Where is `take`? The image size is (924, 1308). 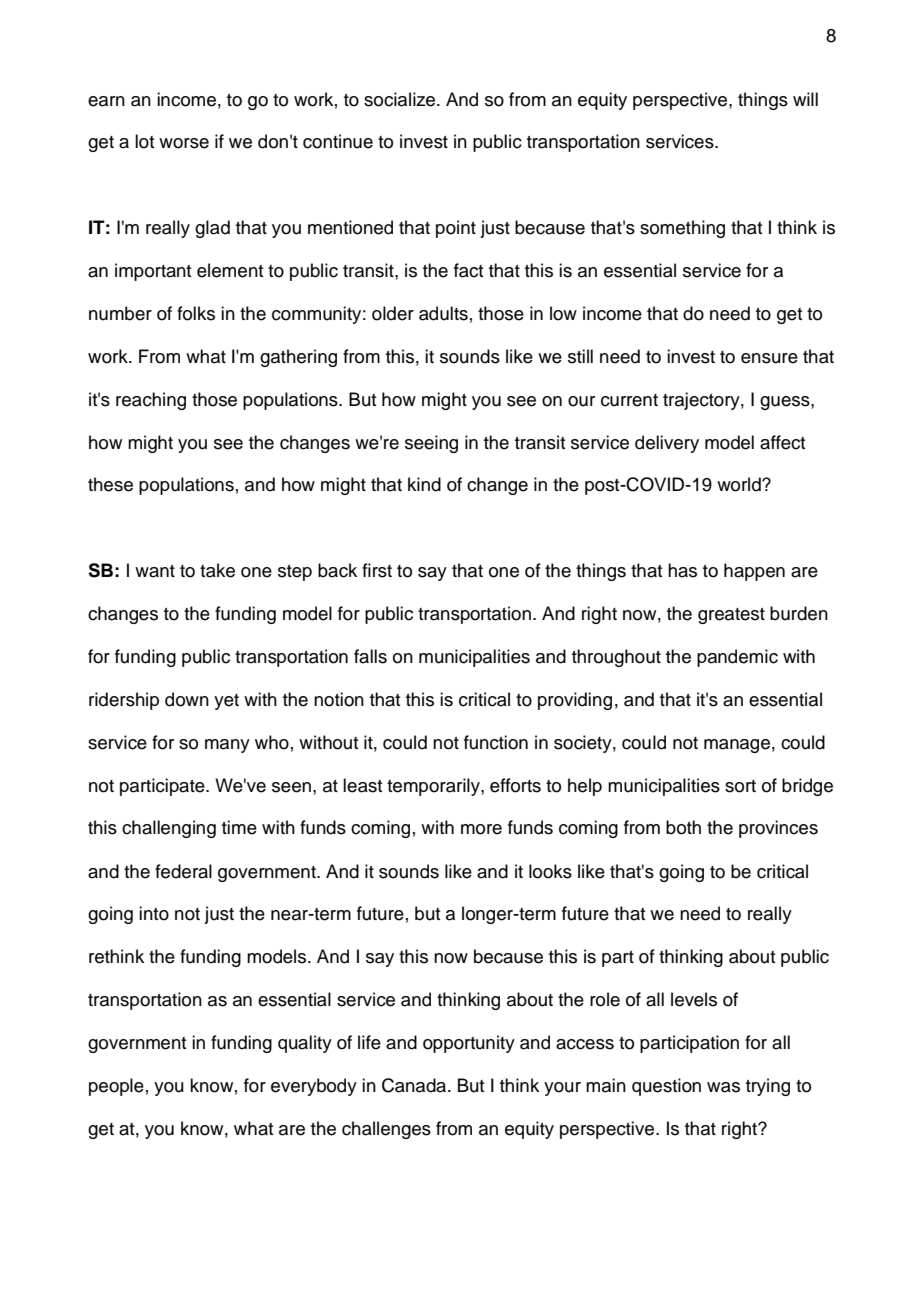 take is located at coordinates (217, 570).
